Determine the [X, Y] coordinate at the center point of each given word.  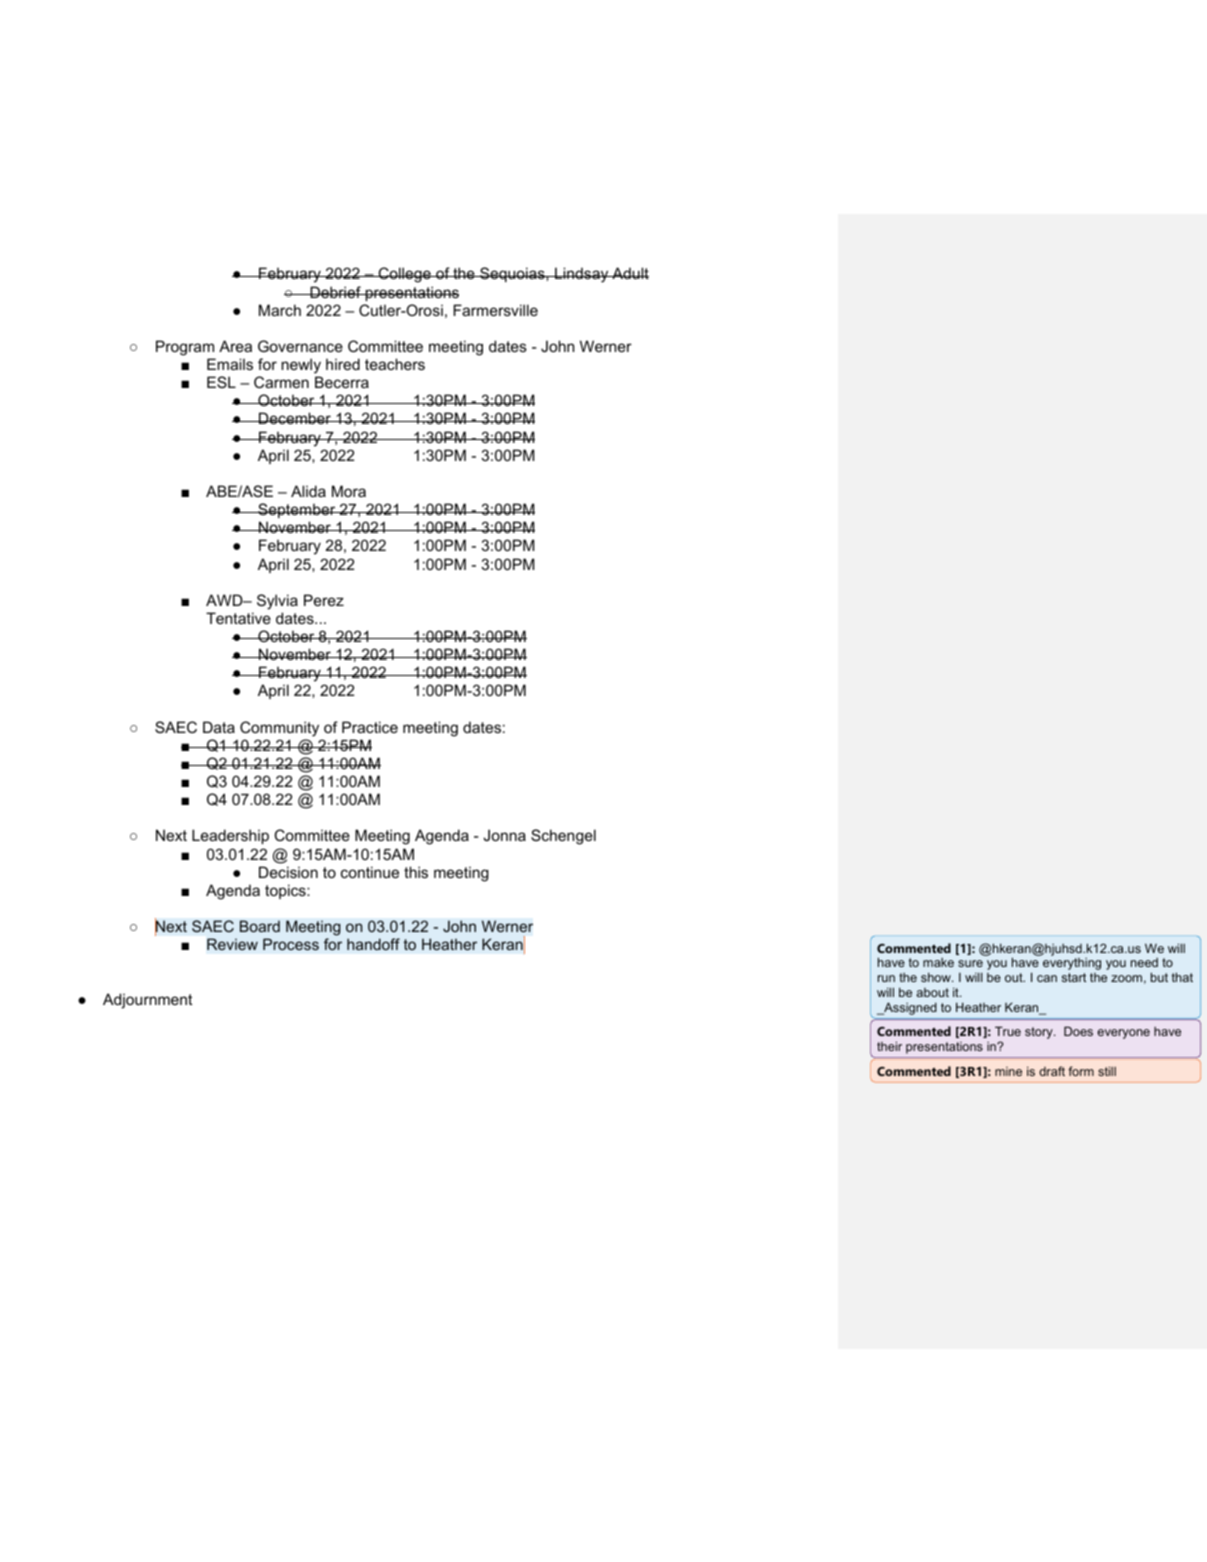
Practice [370, 727]
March [280, 310]
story [1040, 1033]
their [889, 1046]
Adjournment [147, 1001]
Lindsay [582, 275]
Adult [629, 273]
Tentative [238, 618]
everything [1072, 964]
